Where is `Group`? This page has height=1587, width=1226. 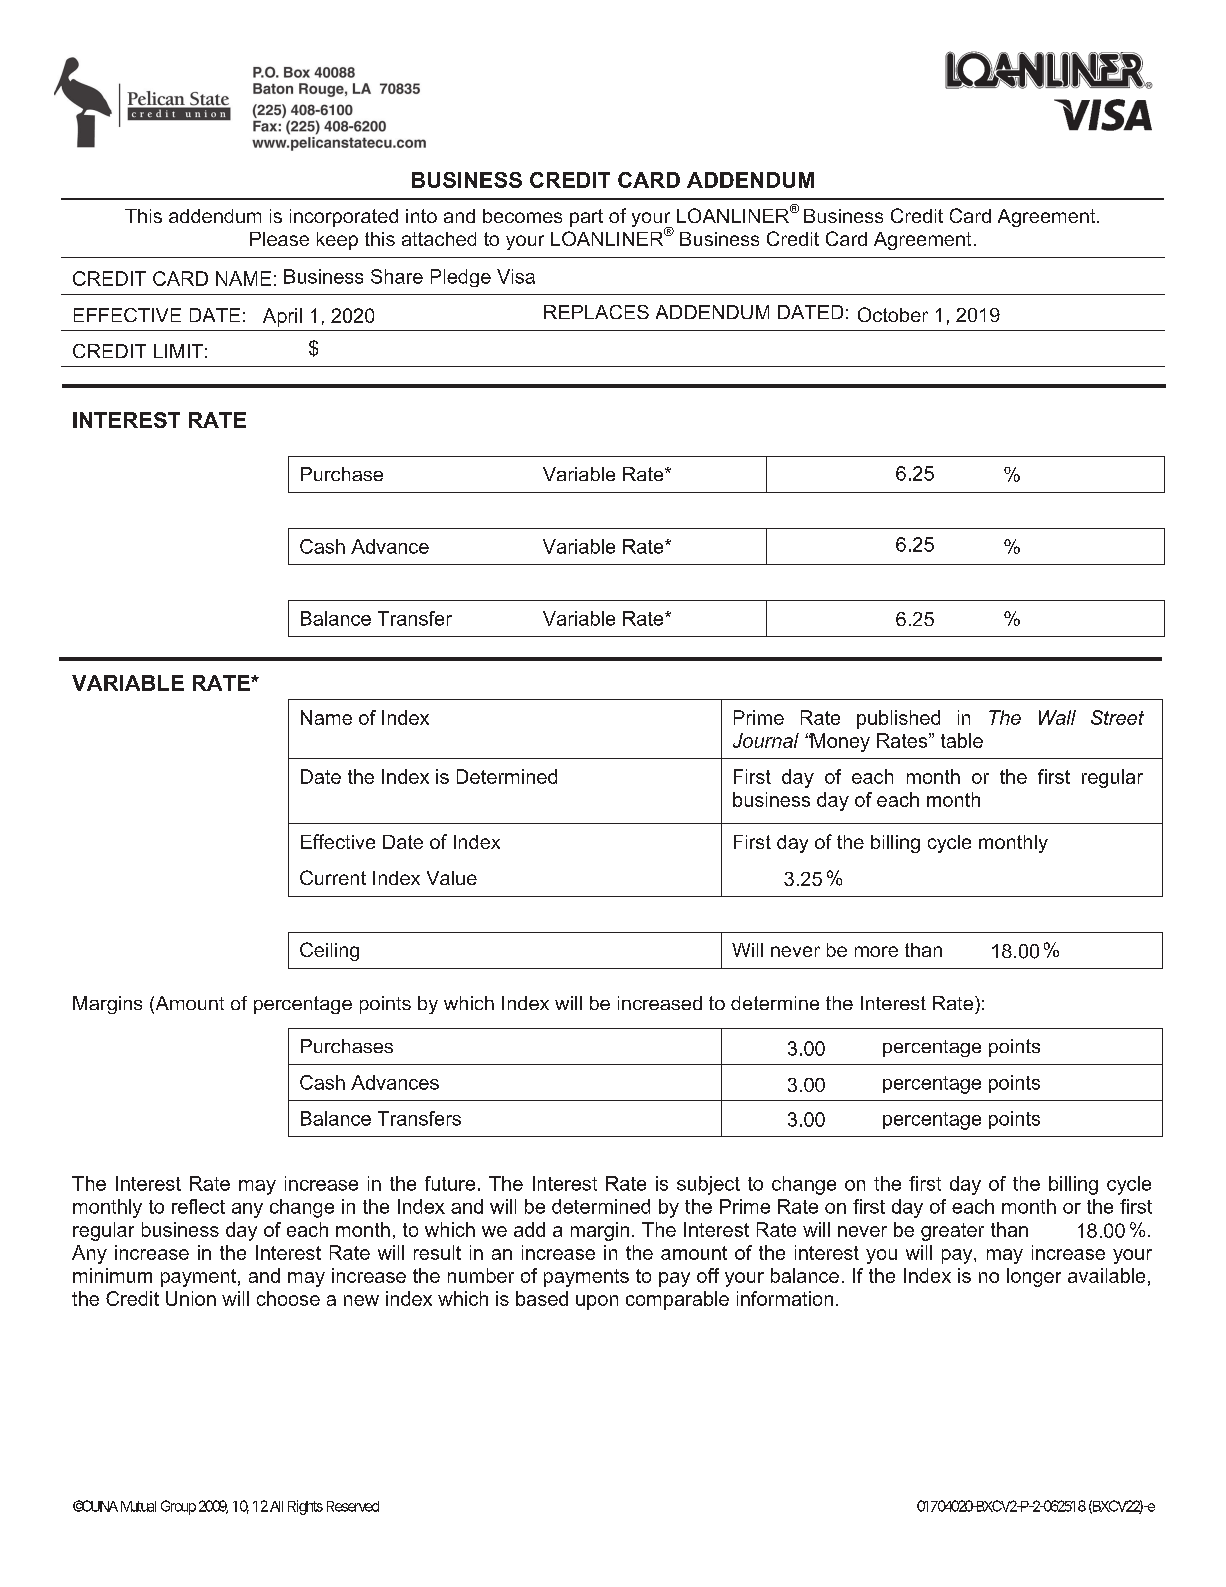 Group is located at coordinates (178, 1507).
